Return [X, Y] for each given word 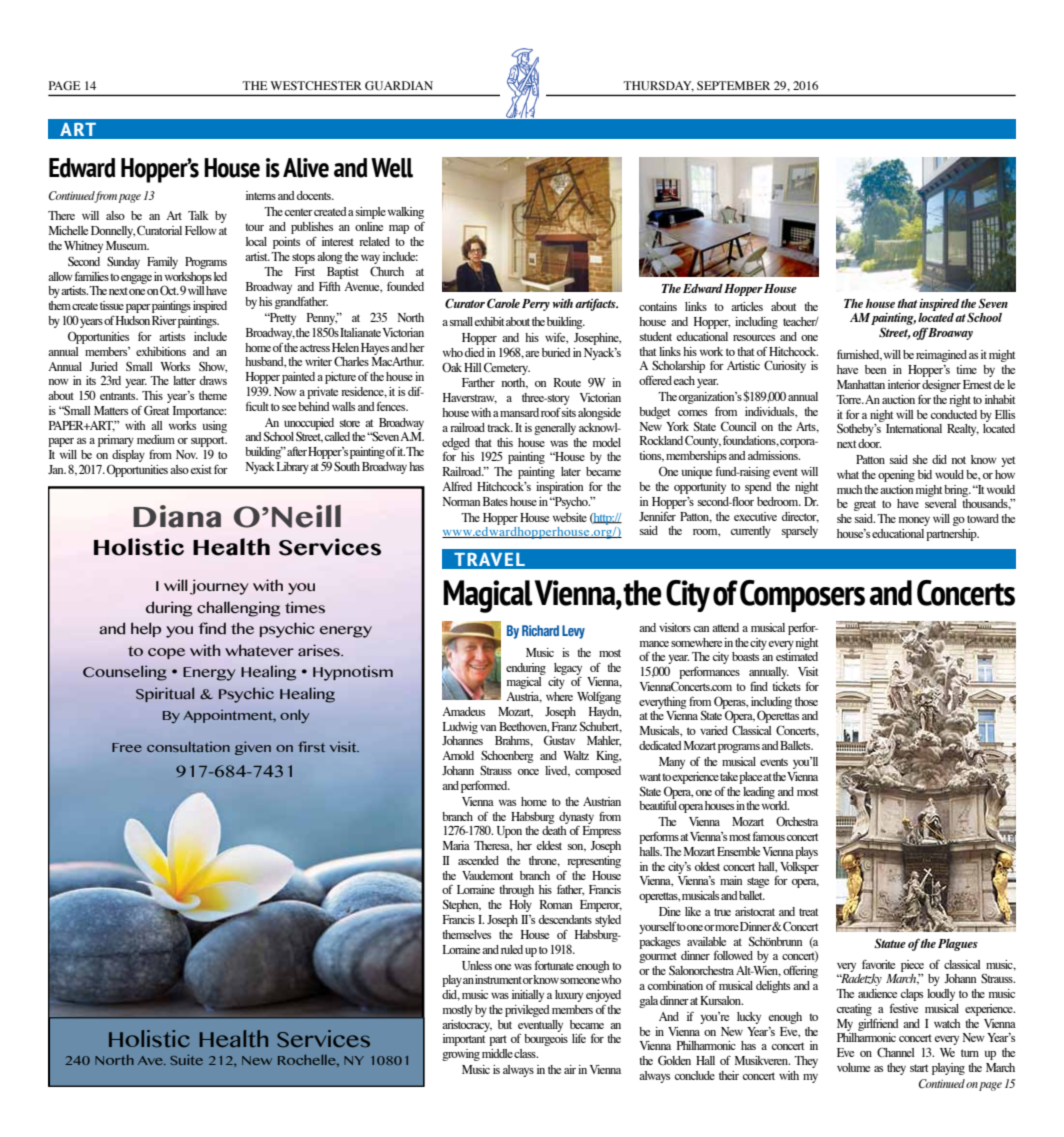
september [733, 85]
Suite [186, 1059]
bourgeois [546, 1040]
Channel [896, 1052]
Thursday [658, 86]
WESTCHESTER [316, 85]
